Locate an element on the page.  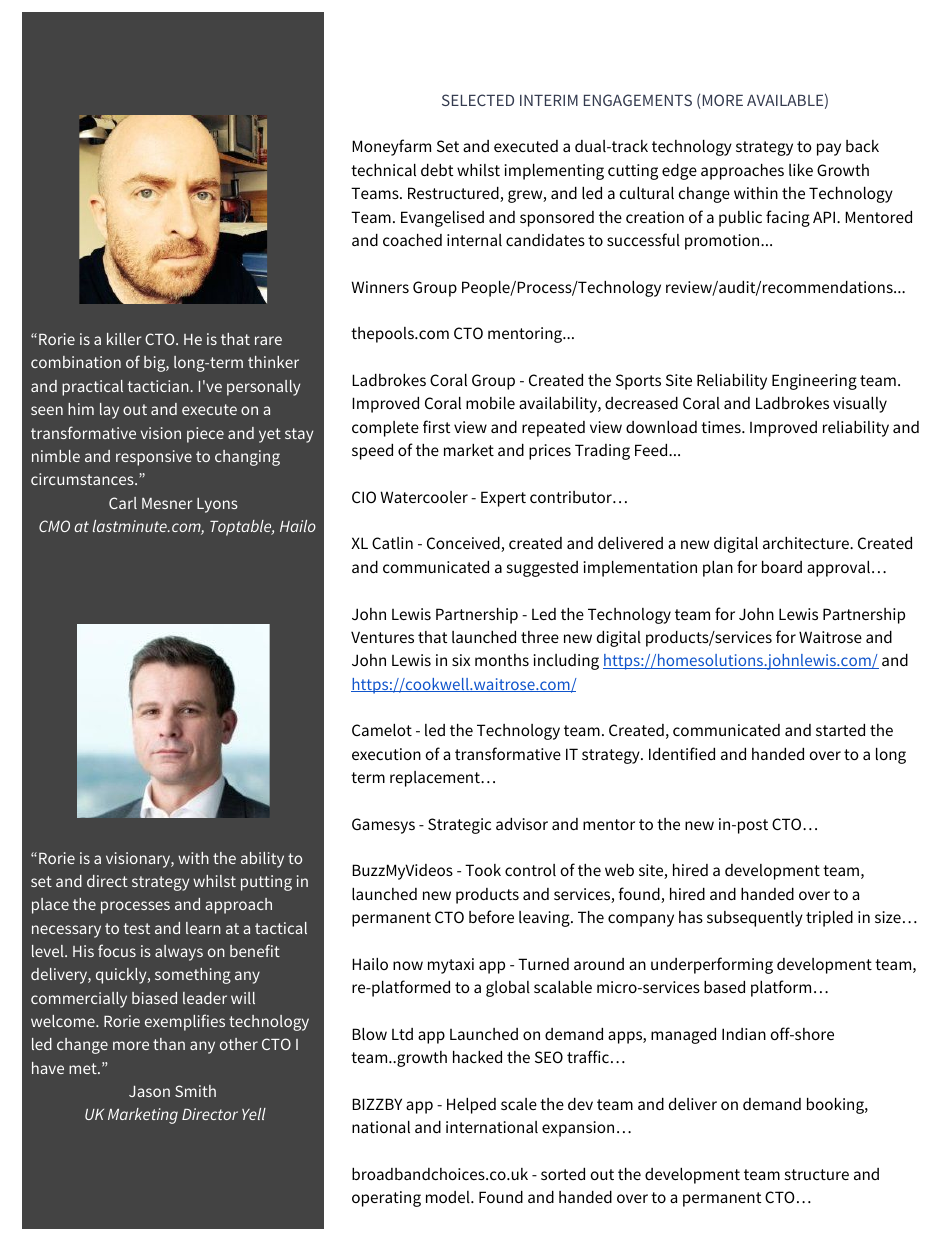
Engineering is located at coordinates (814, 382).
